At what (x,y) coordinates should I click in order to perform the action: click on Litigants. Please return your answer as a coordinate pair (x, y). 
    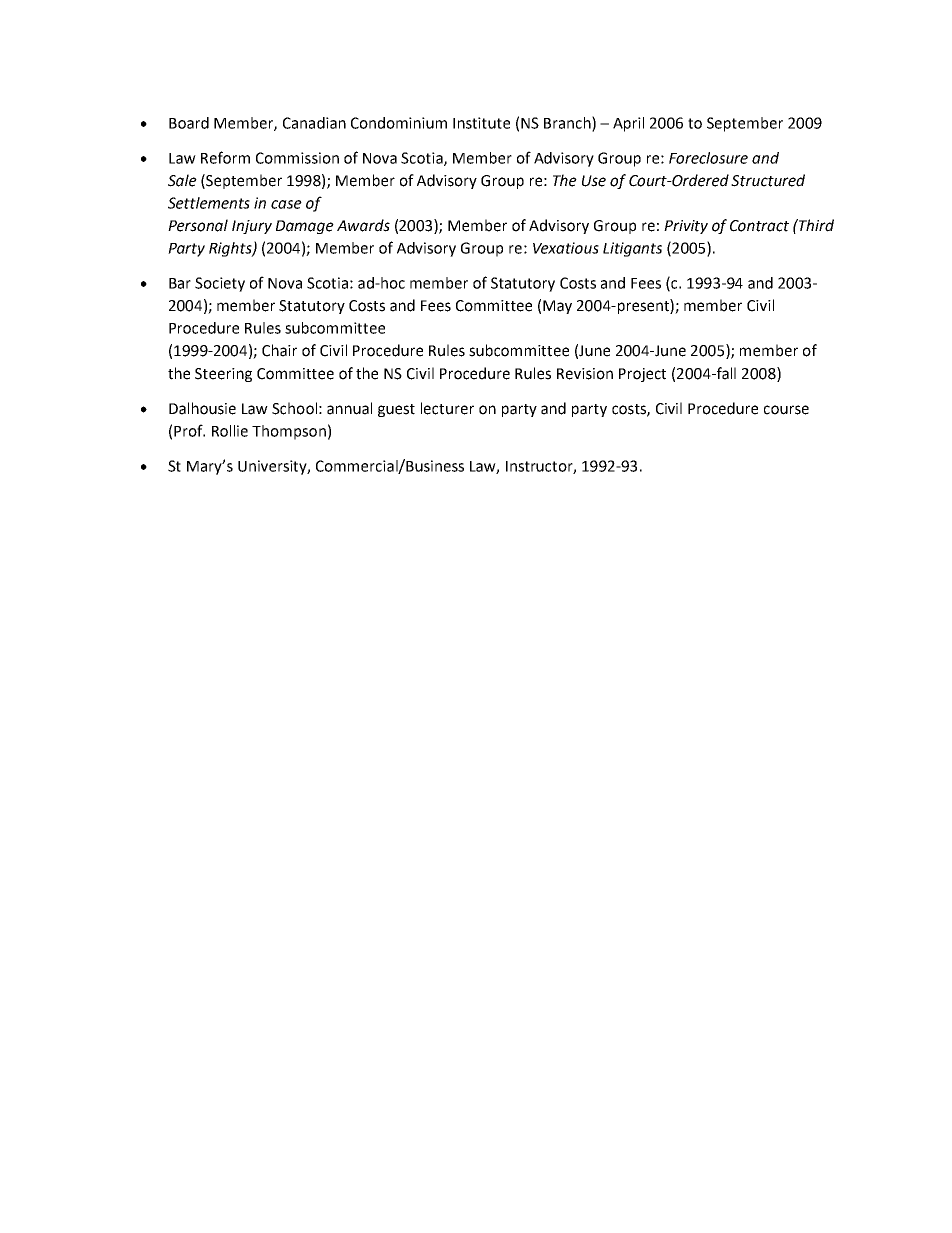
    Looking at the image, I should click on (632, 249).
